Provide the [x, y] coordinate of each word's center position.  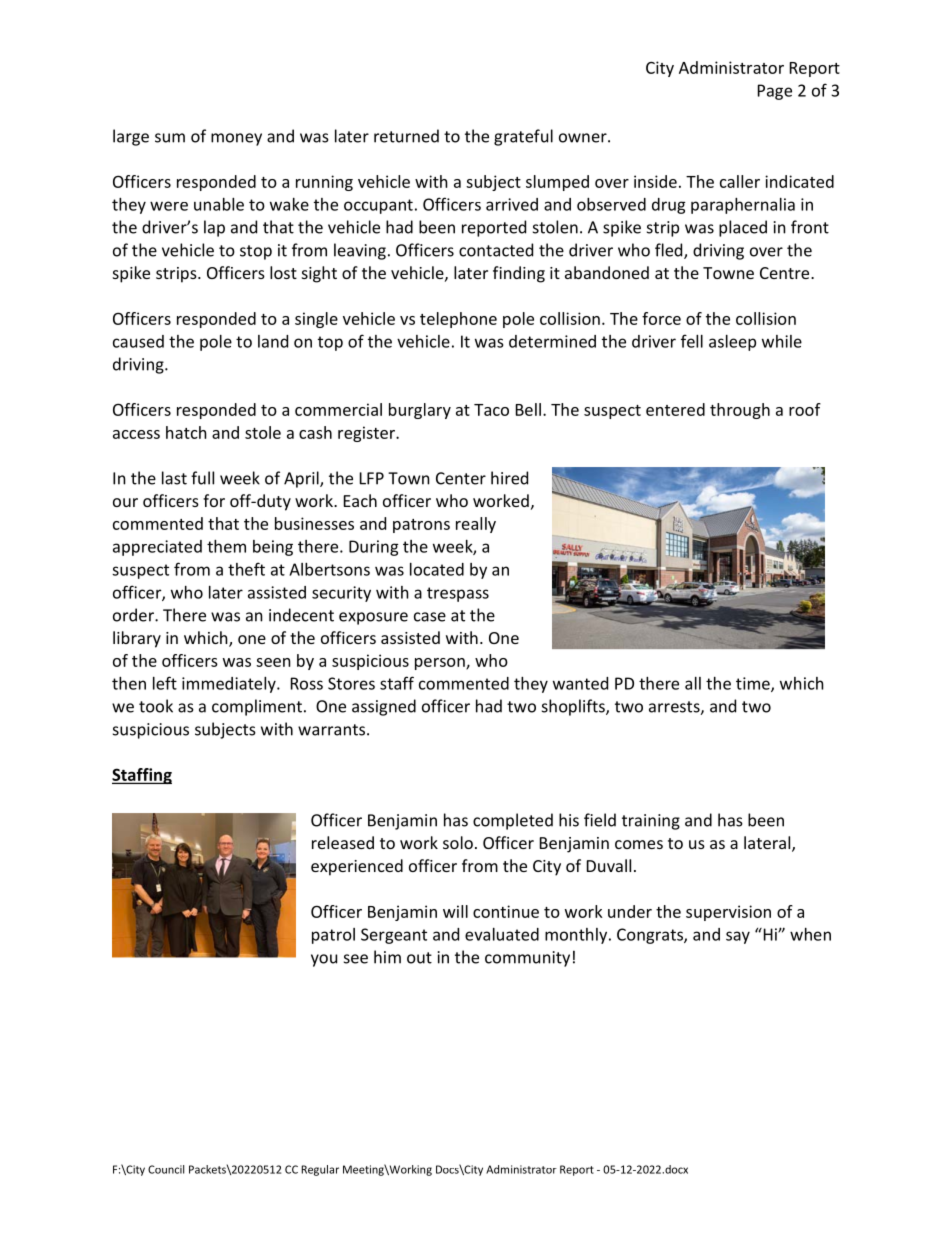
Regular [320, 1170]
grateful [523, 137]
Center [461, 478]
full [202, 478]
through [740, 411]
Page [775, 92]
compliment [257, 707]
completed [513, 821]
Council [166, 1169]
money [236, 139]
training [651, 822]
